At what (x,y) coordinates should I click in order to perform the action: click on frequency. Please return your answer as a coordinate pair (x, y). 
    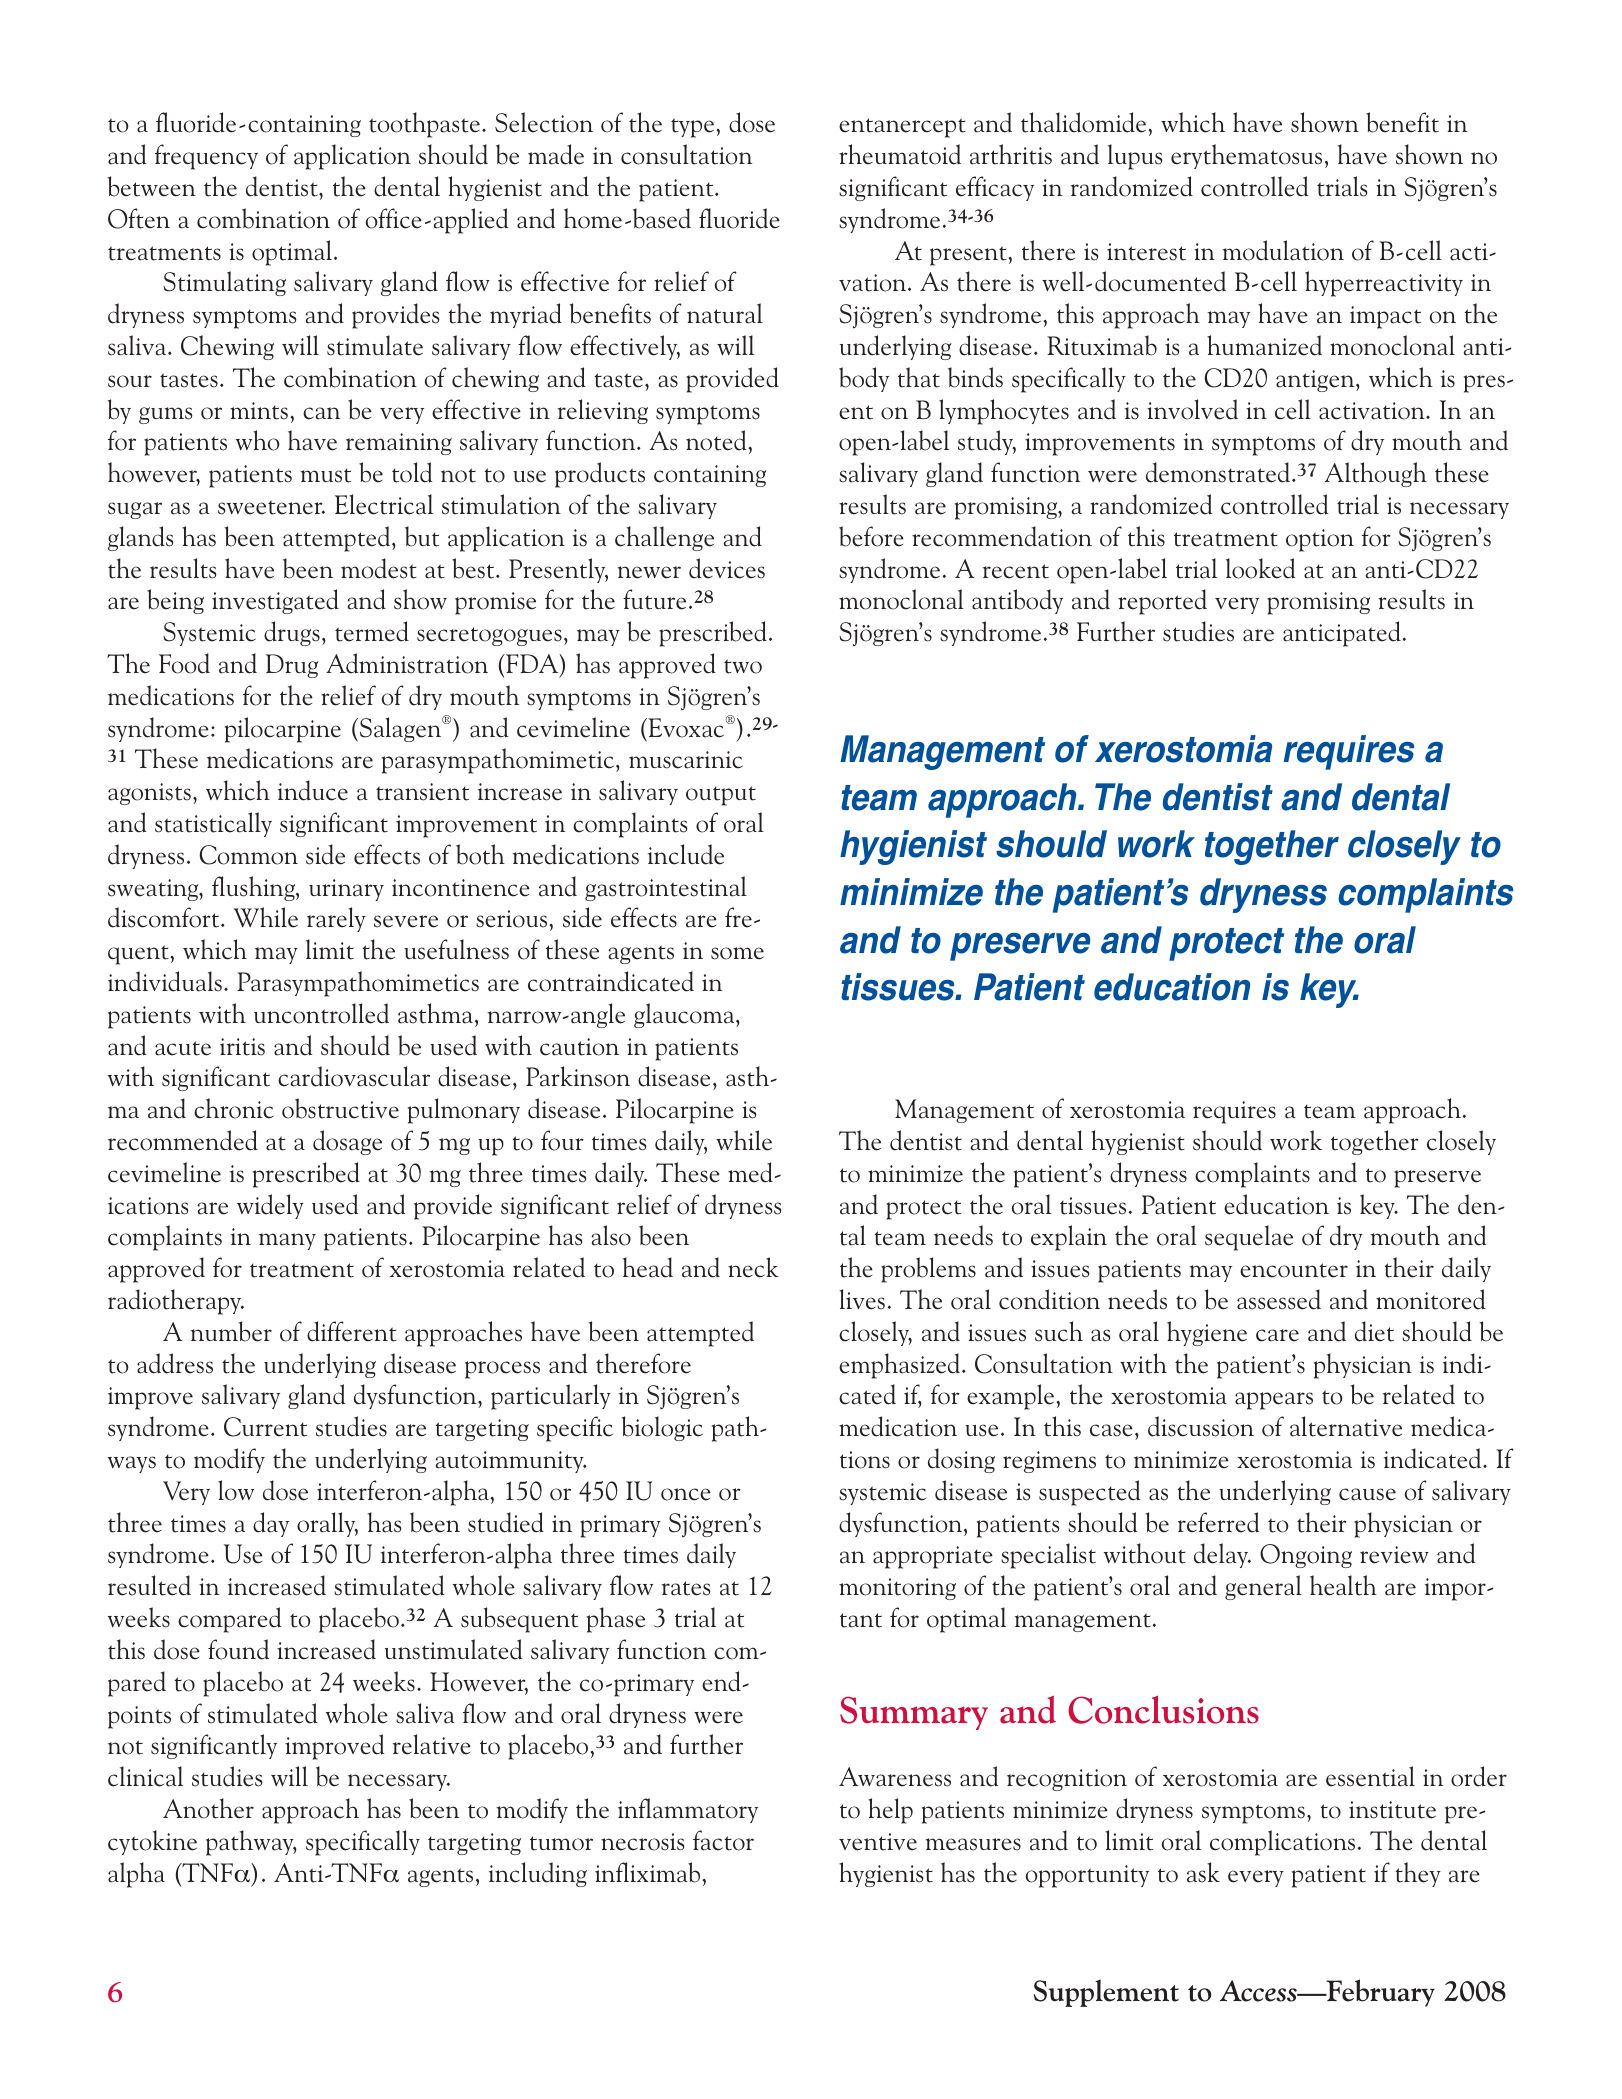
    Looking at the image, I should click on (206, 157).
